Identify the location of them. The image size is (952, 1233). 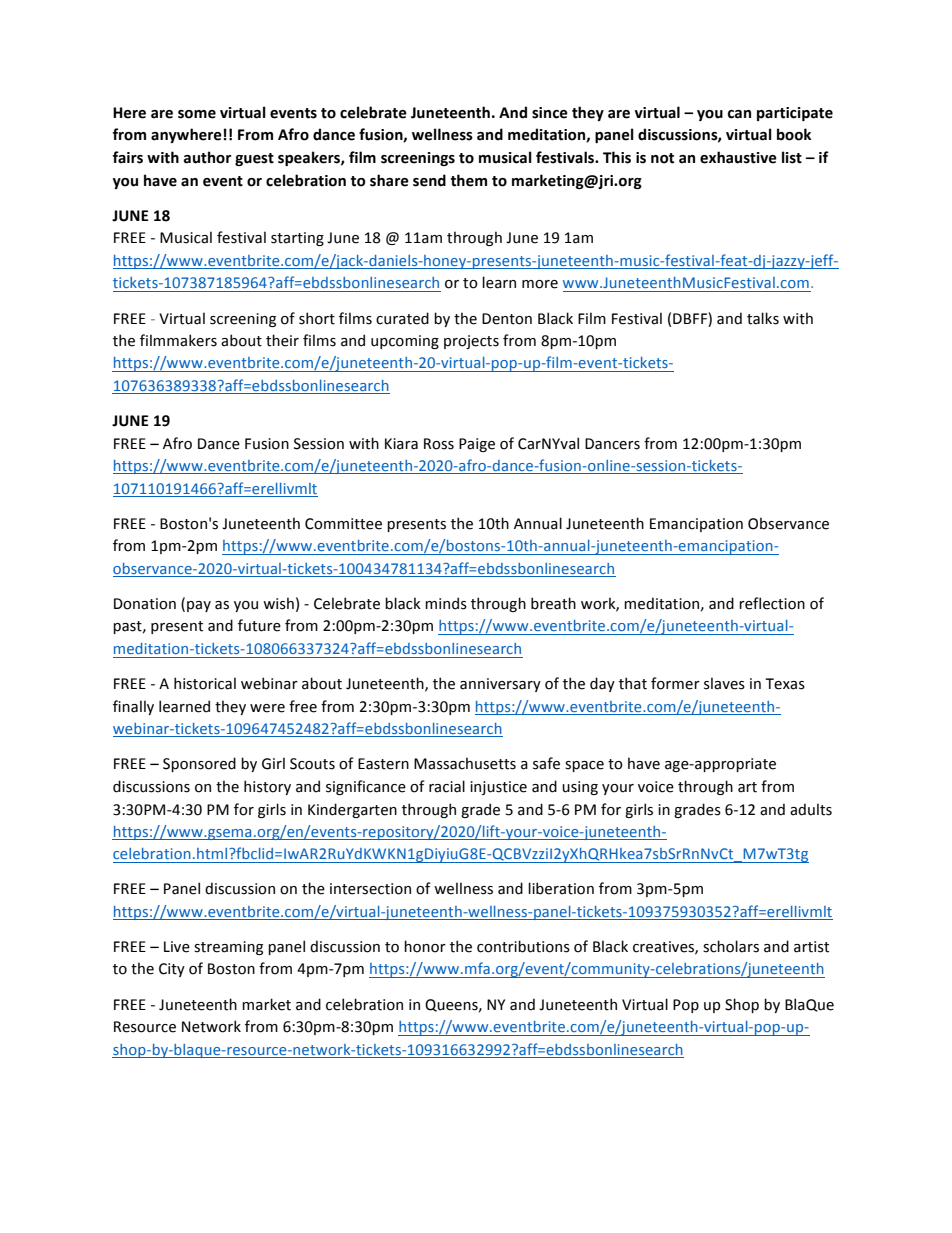
(469, 180).
